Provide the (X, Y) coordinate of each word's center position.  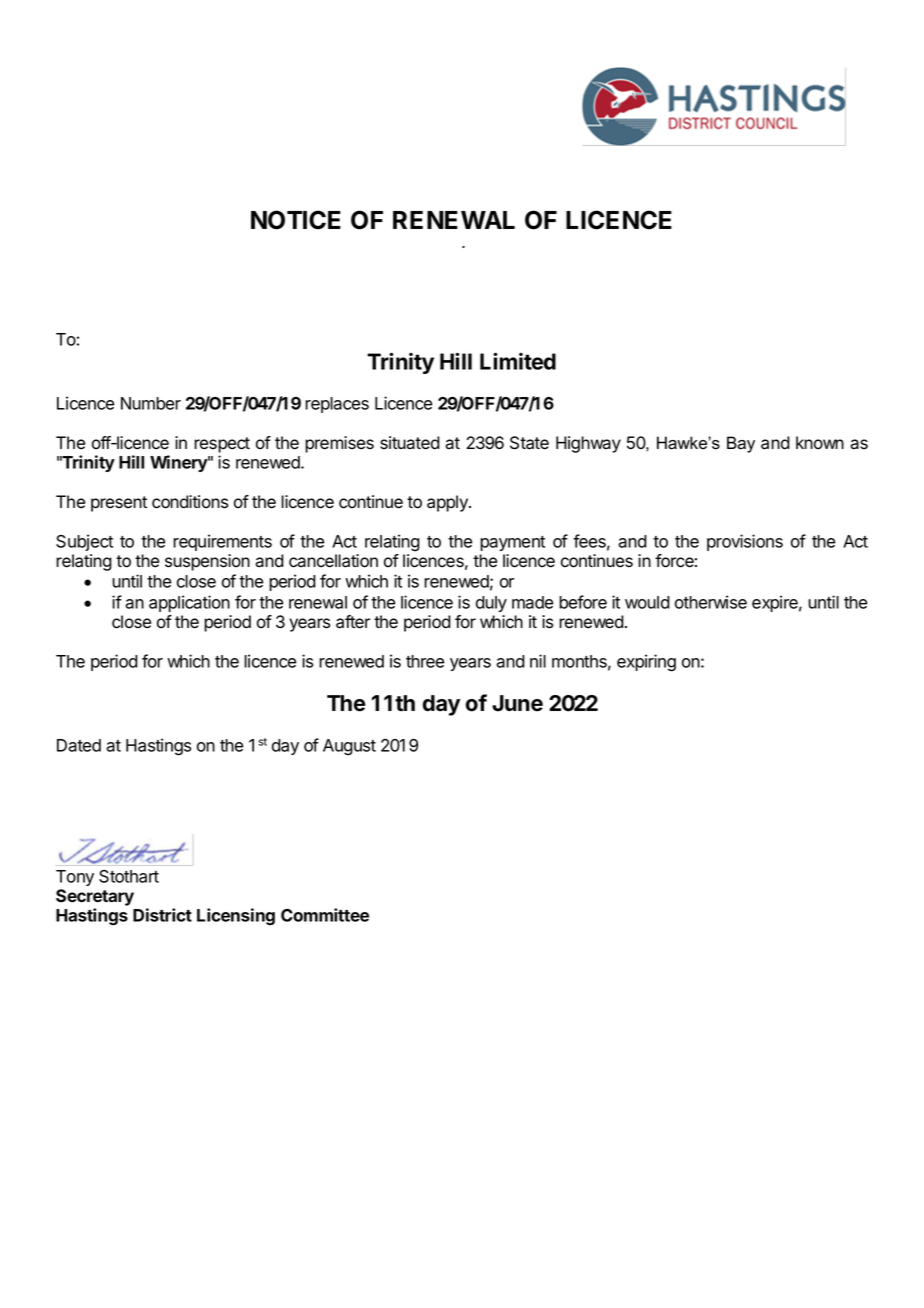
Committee (325, 915)
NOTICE (296, 220)
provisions (745, 542)
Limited (518, 361)
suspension (207, 562)
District (162, 915)
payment (512, 543)
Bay (741, 444)
